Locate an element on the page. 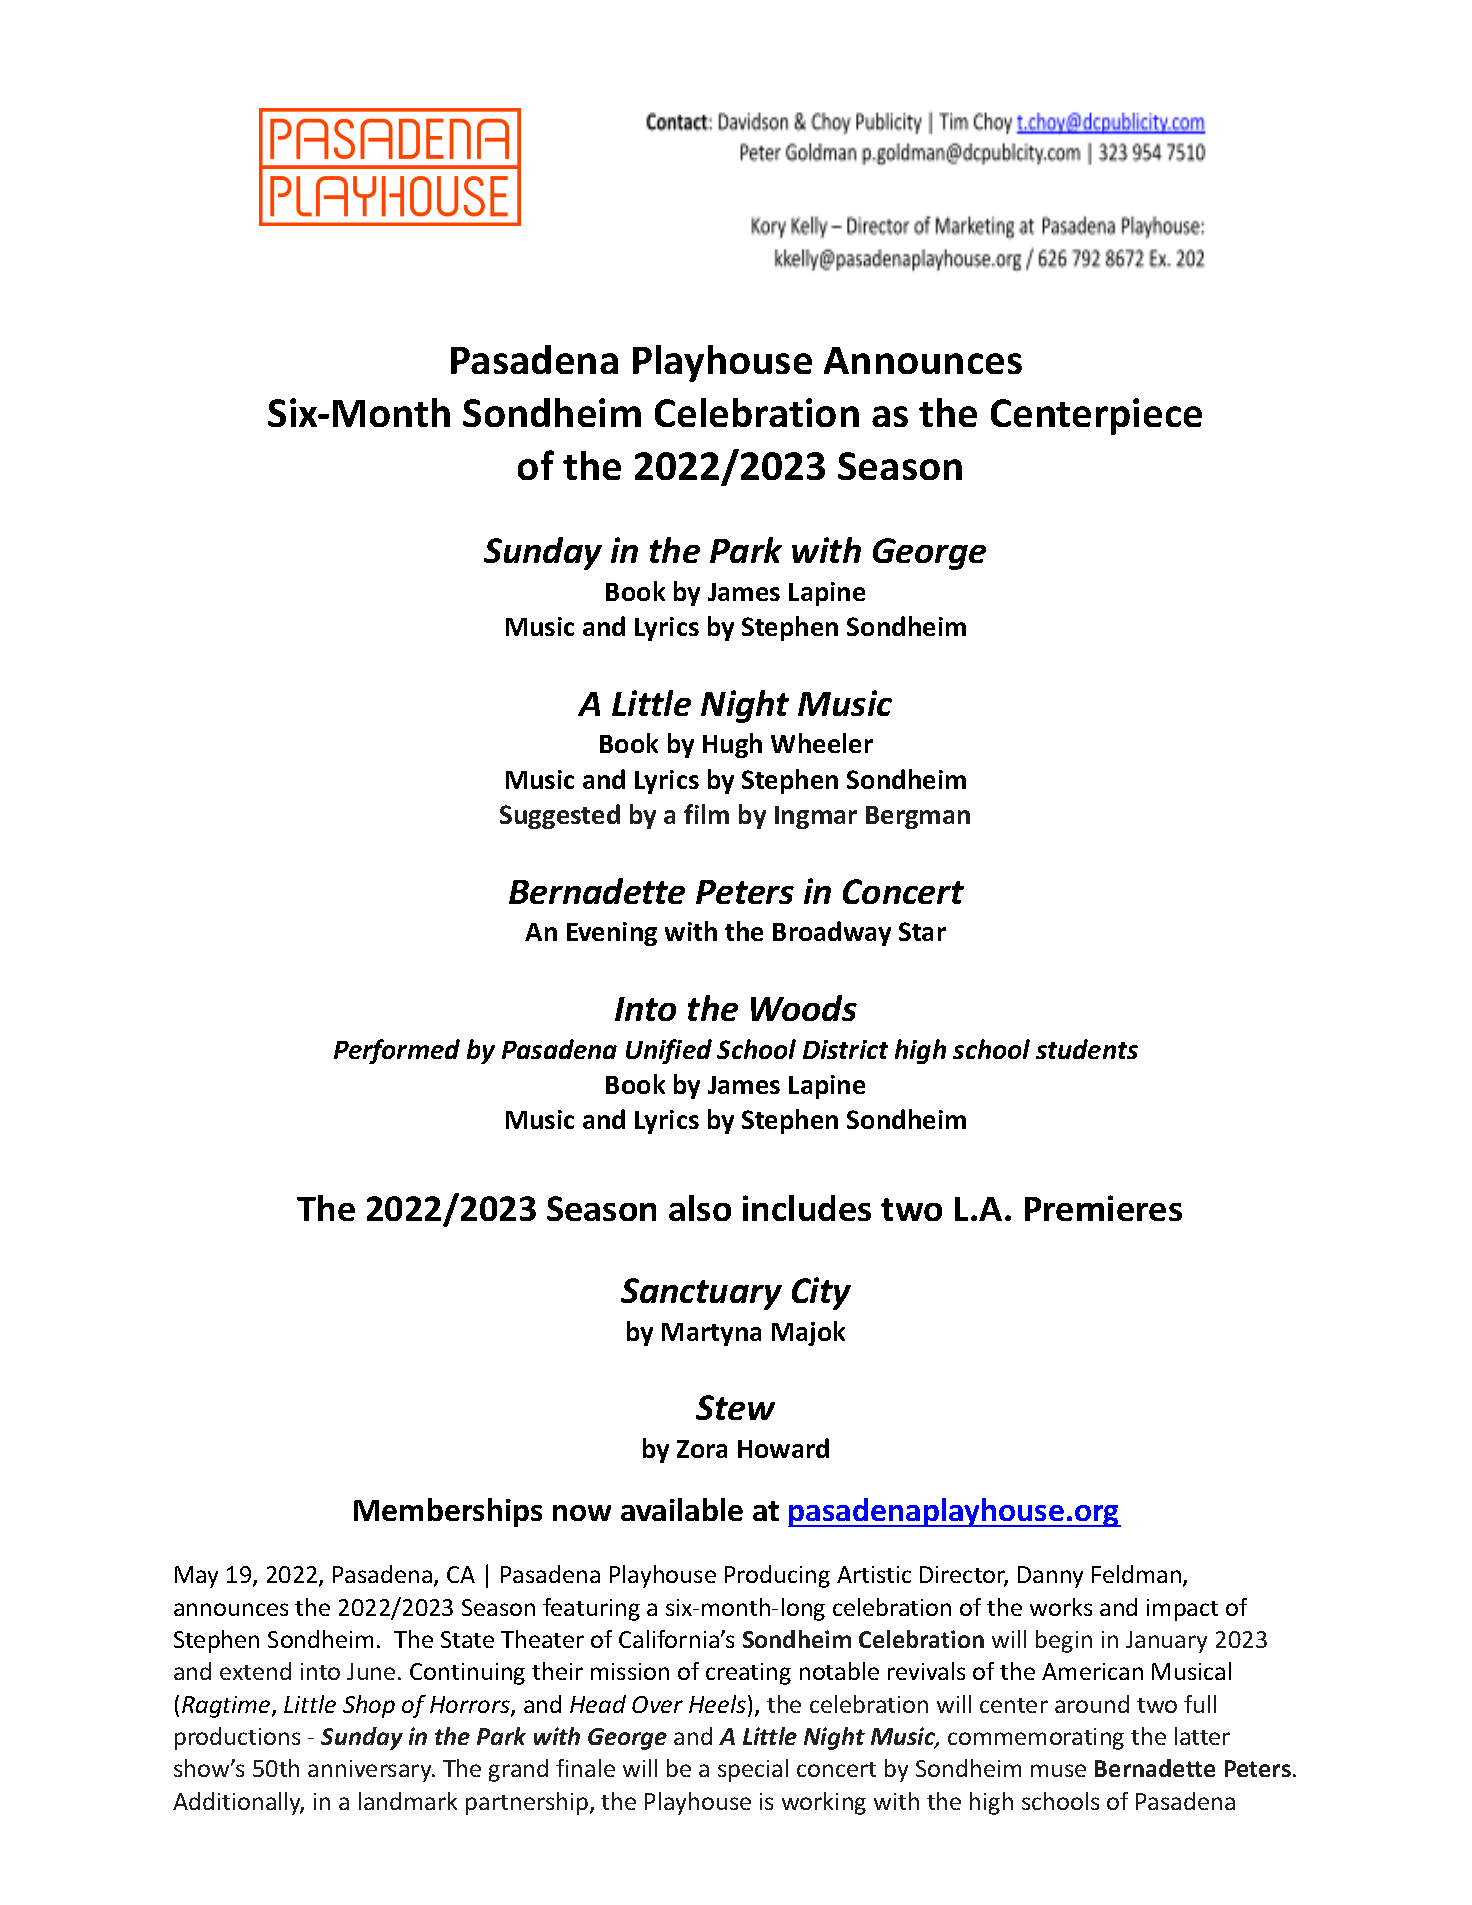 The width and height of the page is (1472, 1905). Premieres is located at coordinates (1103, 1208).
